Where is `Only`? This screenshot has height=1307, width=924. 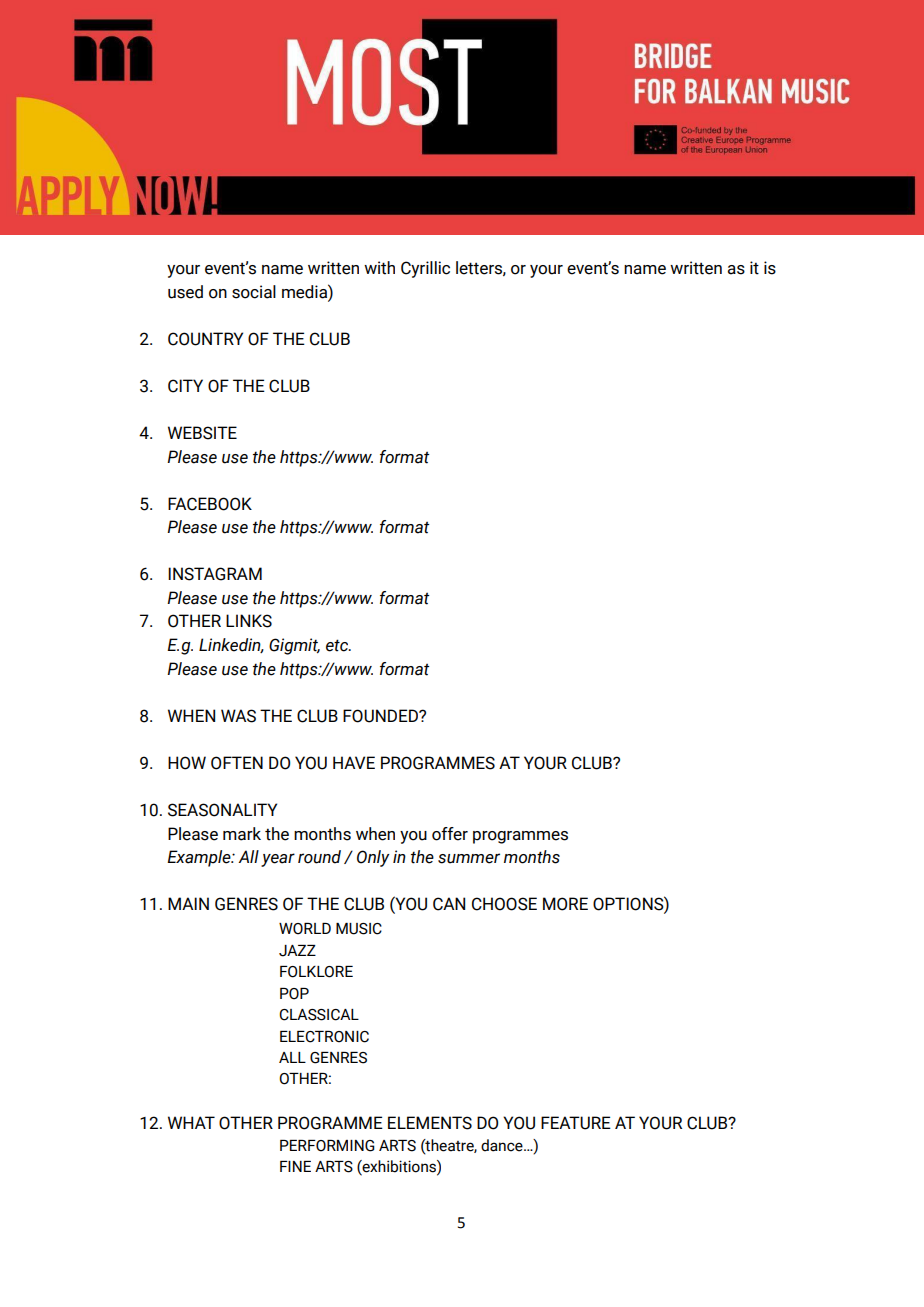 Only is located at coordinates (373, 858).
